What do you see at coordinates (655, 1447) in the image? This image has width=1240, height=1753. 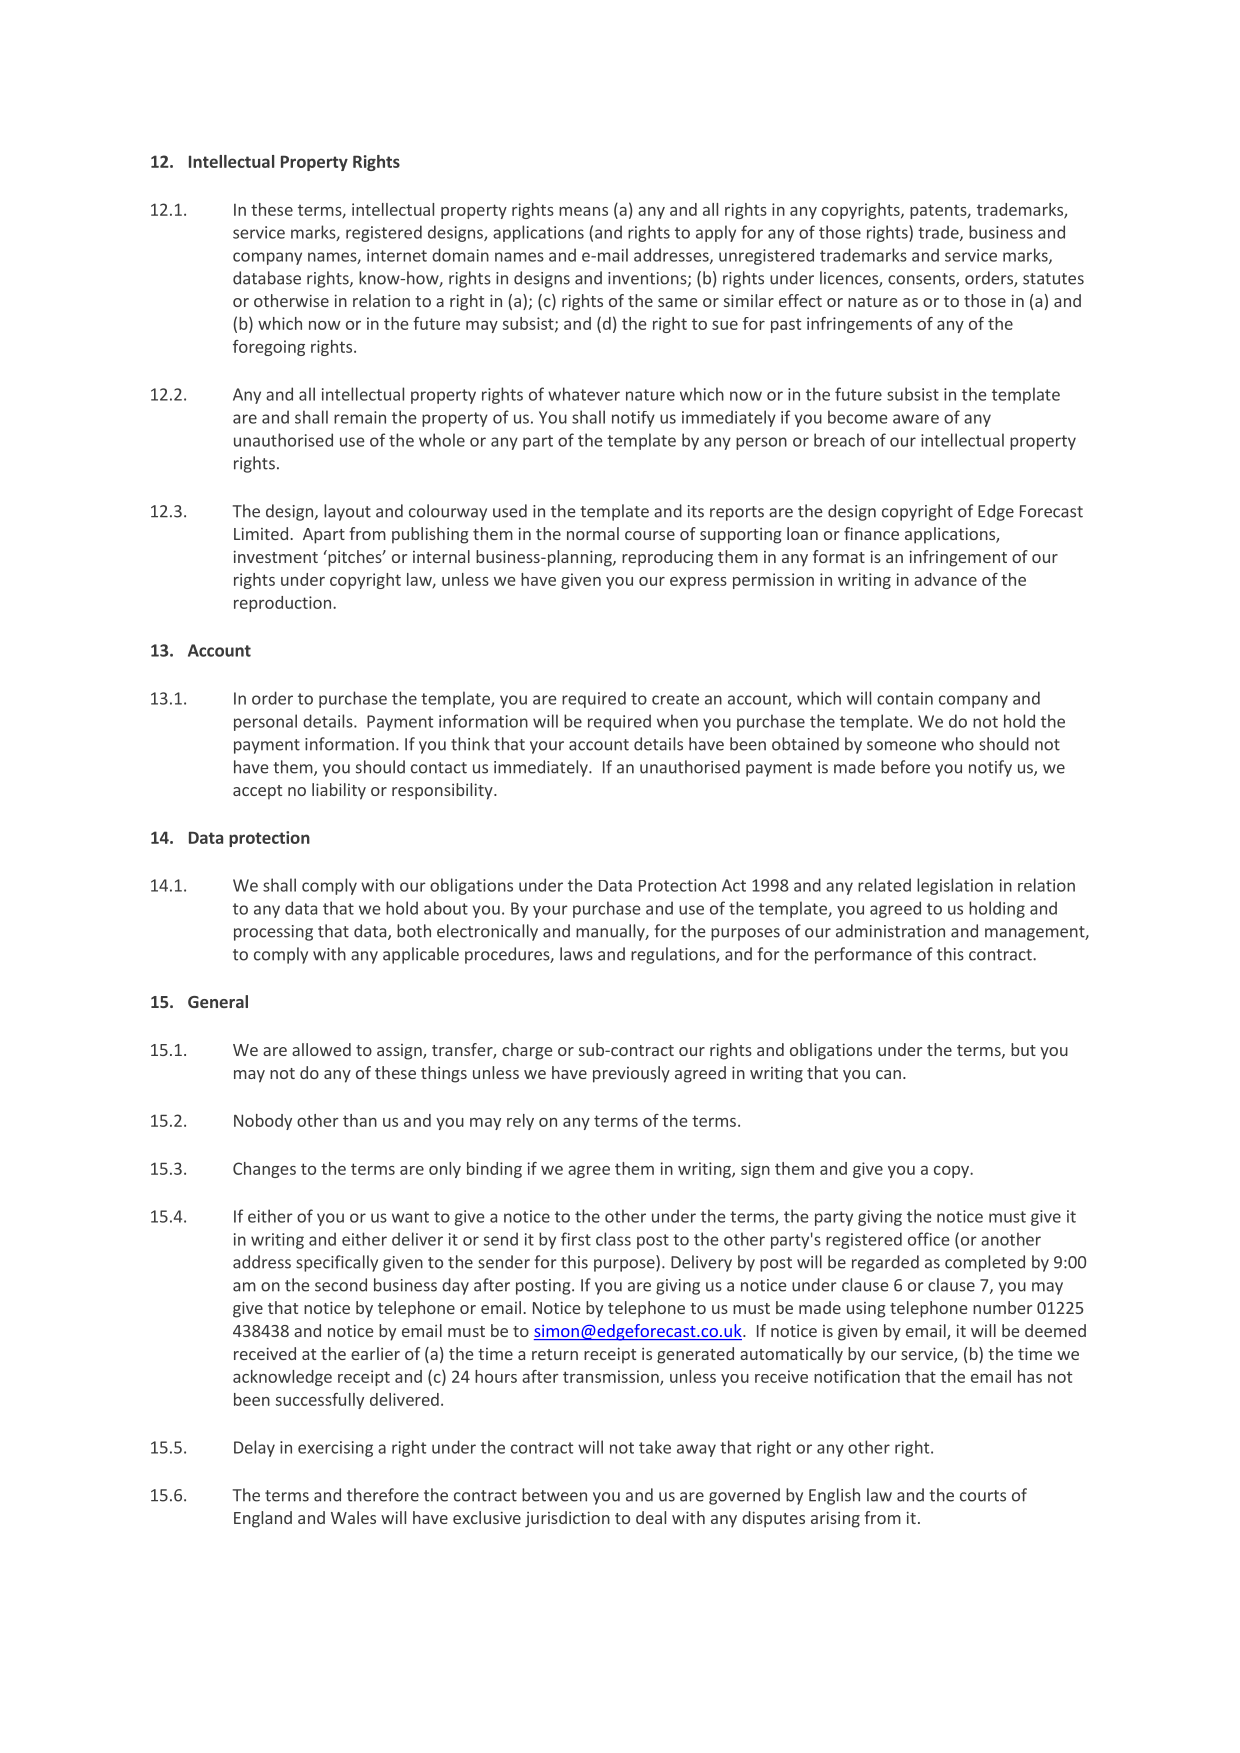 I see `take` at bounding box center [655, 1447].
